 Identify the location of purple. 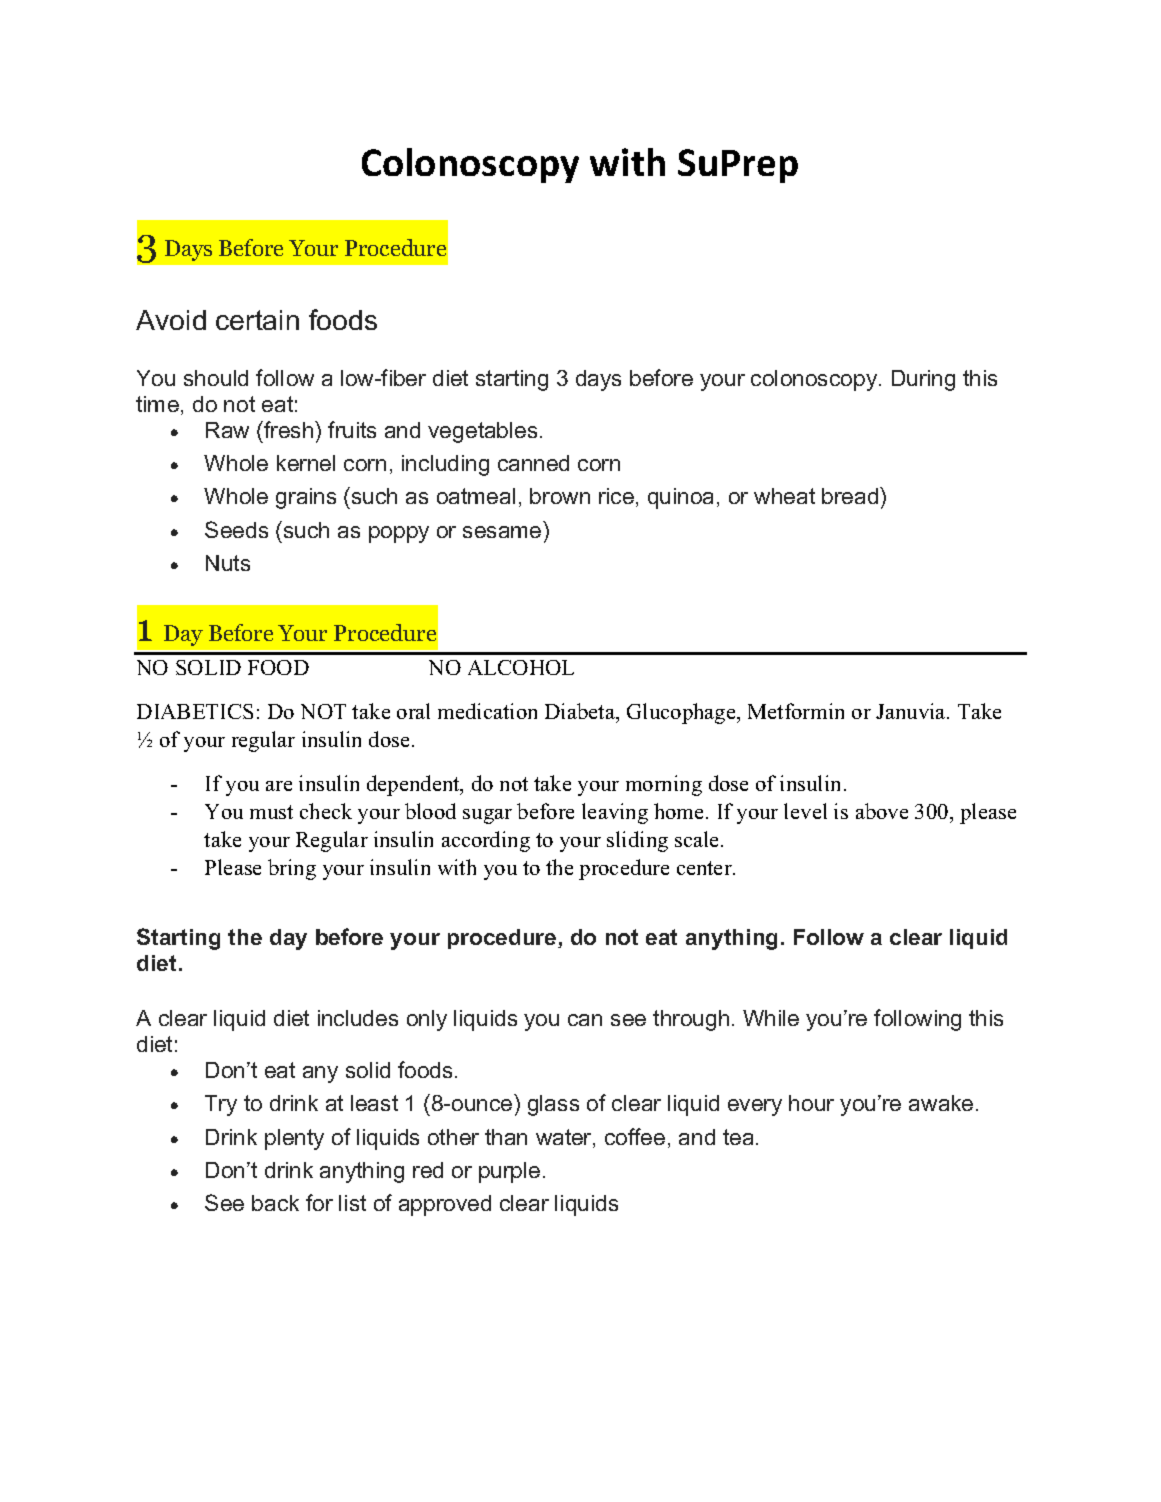
(509, 1172).
